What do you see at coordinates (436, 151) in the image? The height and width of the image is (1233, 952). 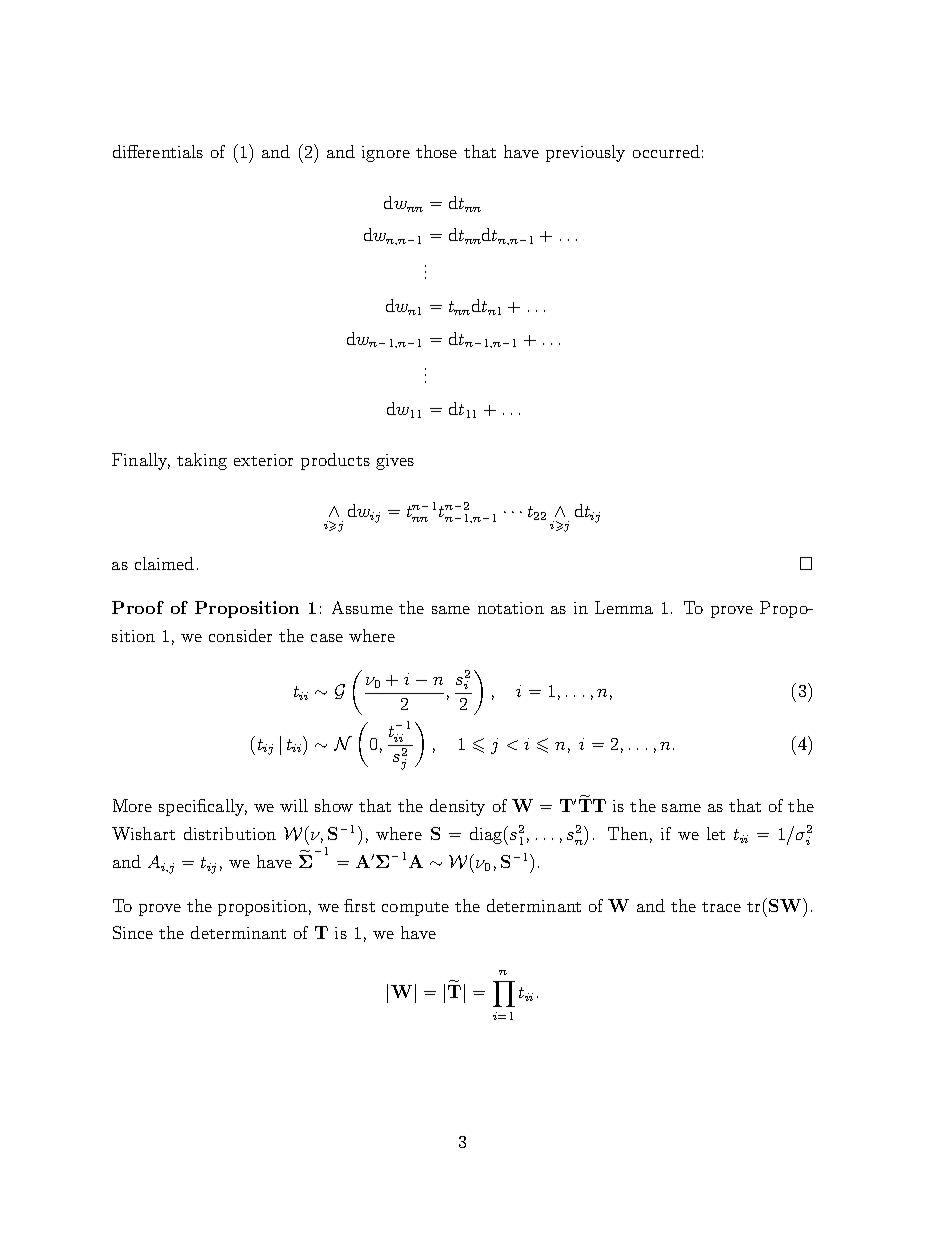 I see `those` at bounding box center [436, 151].
